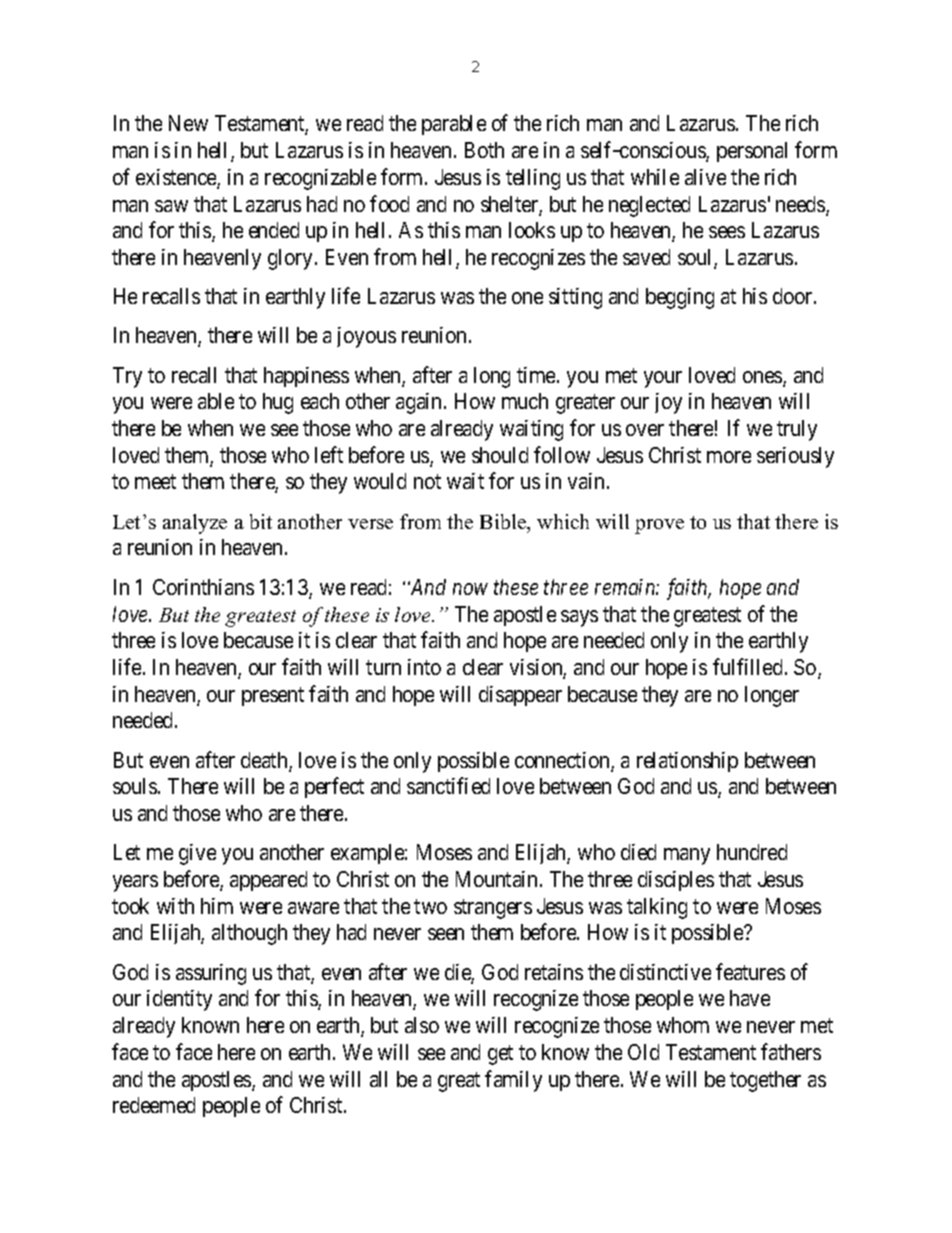  Describe the element at coordinates (752, 152) in the document. I see `personal` at that location.
